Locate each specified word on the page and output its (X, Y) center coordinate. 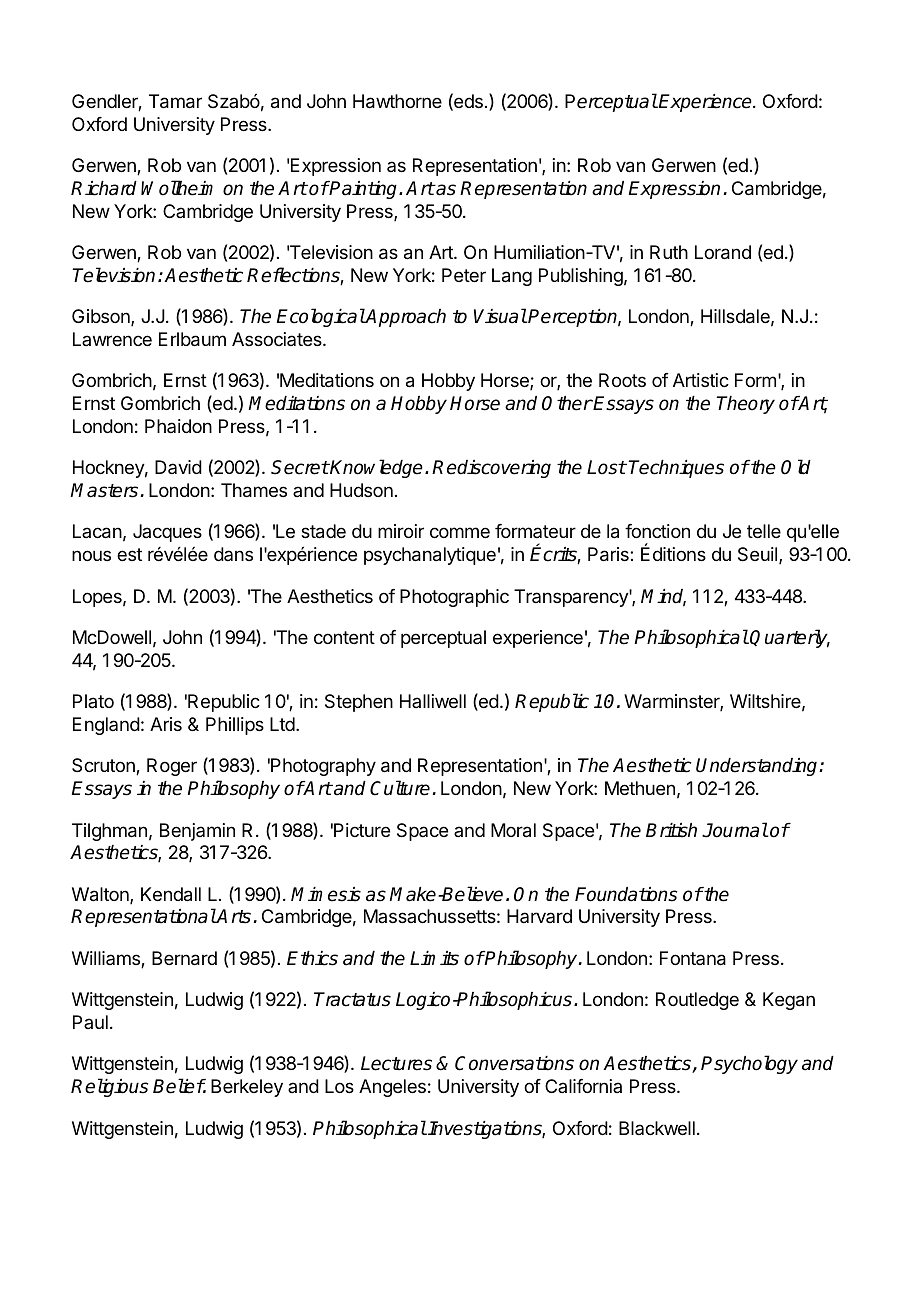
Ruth (669, 252)
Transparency (572, 598)
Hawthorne (397, 101)
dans (233, 554)
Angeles (392, 1088)
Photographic (454, 598)
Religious (109, 1087)
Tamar (175, 101)
